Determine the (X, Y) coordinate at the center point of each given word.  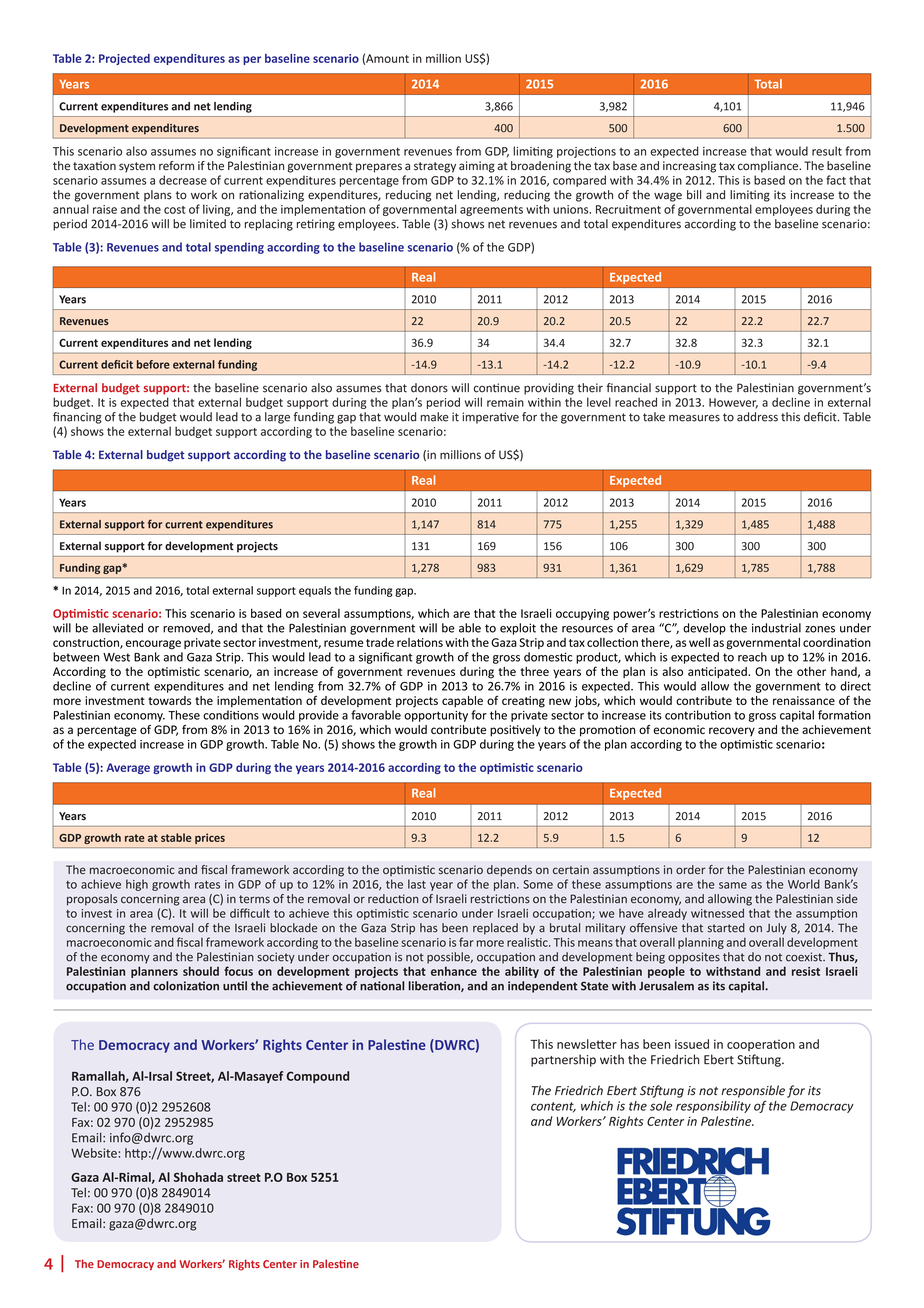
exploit (518, 629)
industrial (776, 628)
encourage (153, 645)
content (553, 1107)
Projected (124, 59)
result (827, 151)
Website (94, 1153)
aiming (477, 167)
